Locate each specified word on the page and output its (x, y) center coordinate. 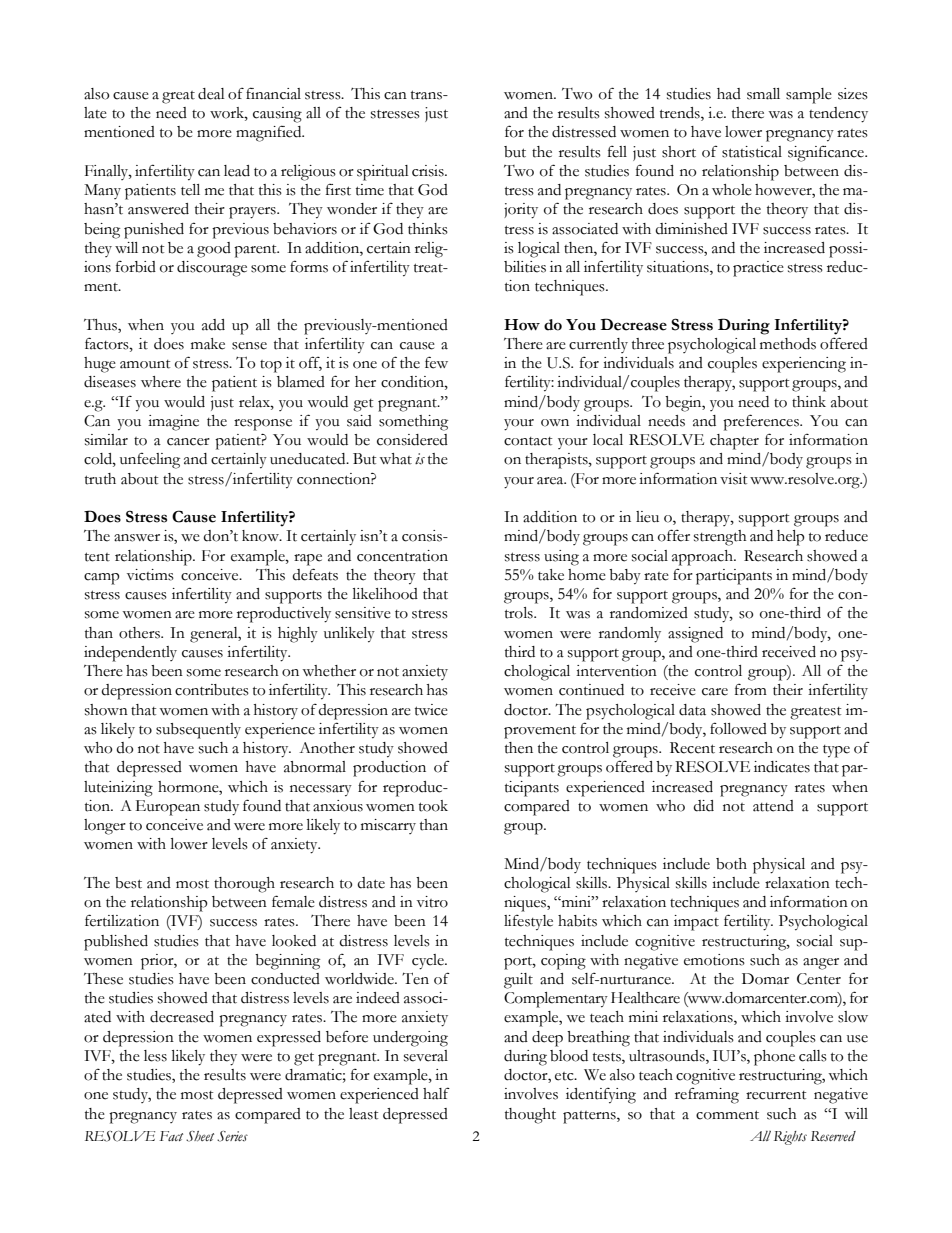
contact (528, 441)
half (436, 1093)
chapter (734, 442)
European (168, 808)
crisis (429, 171)
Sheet (200, 1136)
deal (211, 94)
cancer (188, 442)
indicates (782, 767)
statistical (752, 152)
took (433, 806)
